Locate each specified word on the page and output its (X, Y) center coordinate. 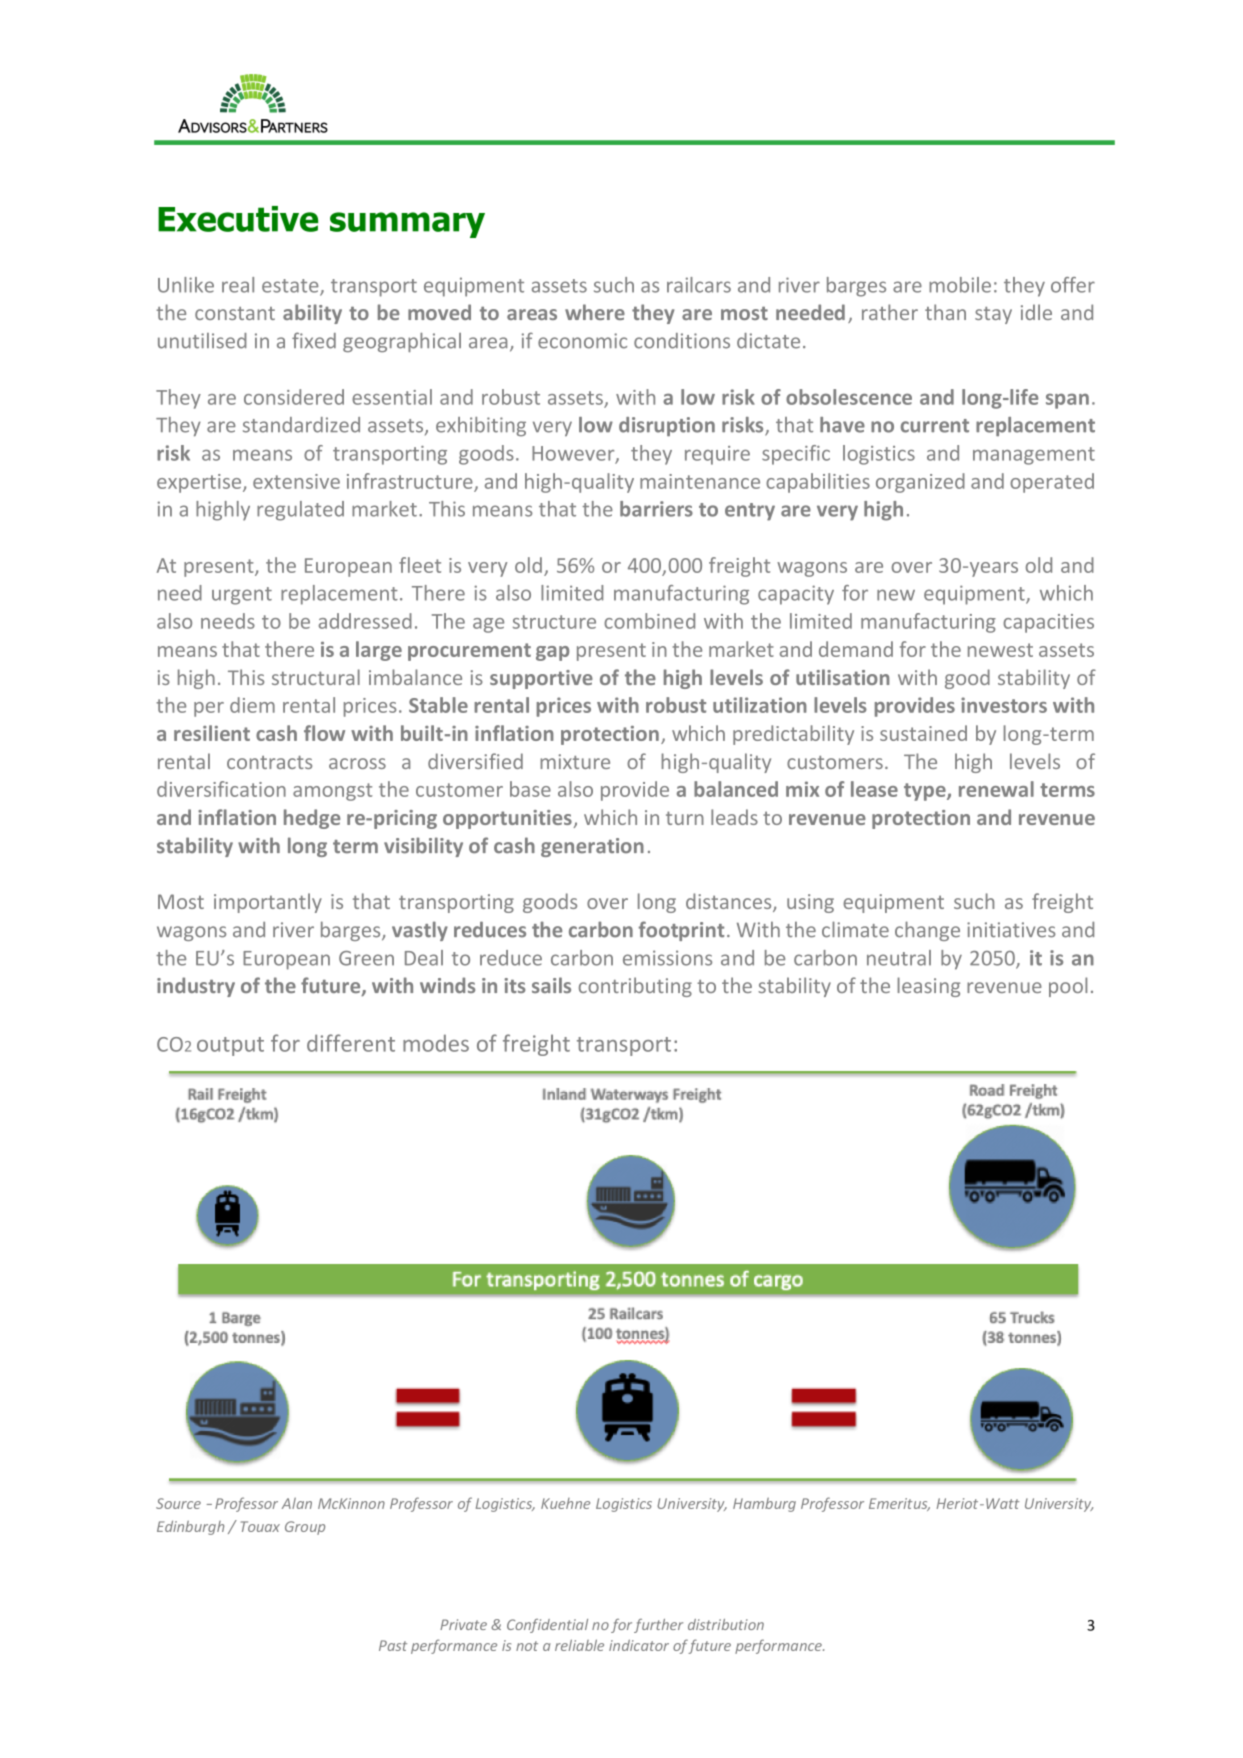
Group (305, 1528)
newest (1000, 650)
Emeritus (899, 1504)
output (230, 1046)
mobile (960, 285)
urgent (242, 596)
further (658, 1626)
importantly (268, 903)
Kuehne (565, 1503)
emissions (667, 958)
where (595, 312)
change (927, 931)
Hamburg (764, 1505)
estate (291, 287)
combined (649, 621)
